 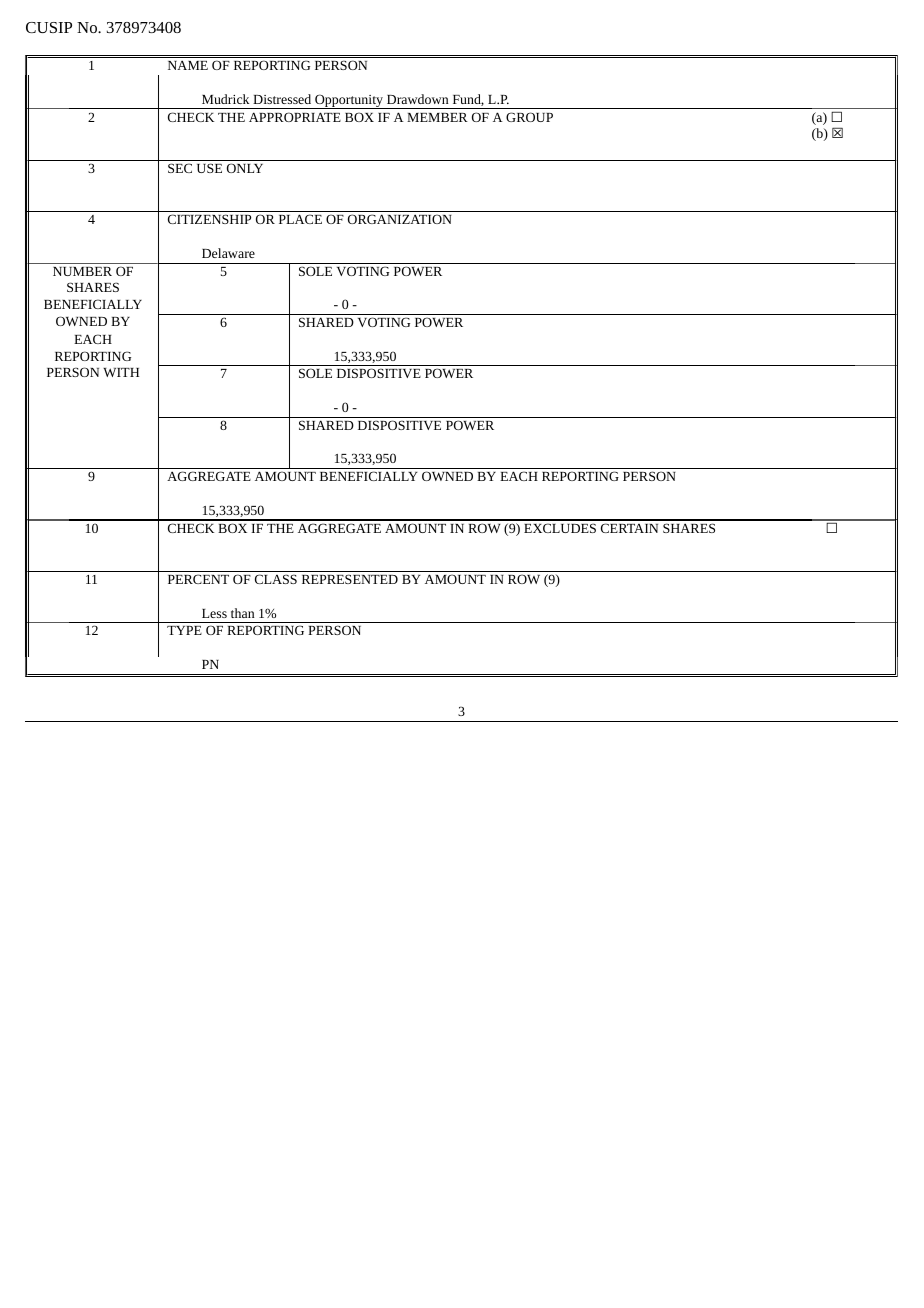 What do you see at coordinates (188, 65) in the document?
I see `NAME` at bounding box center [188, 65].
